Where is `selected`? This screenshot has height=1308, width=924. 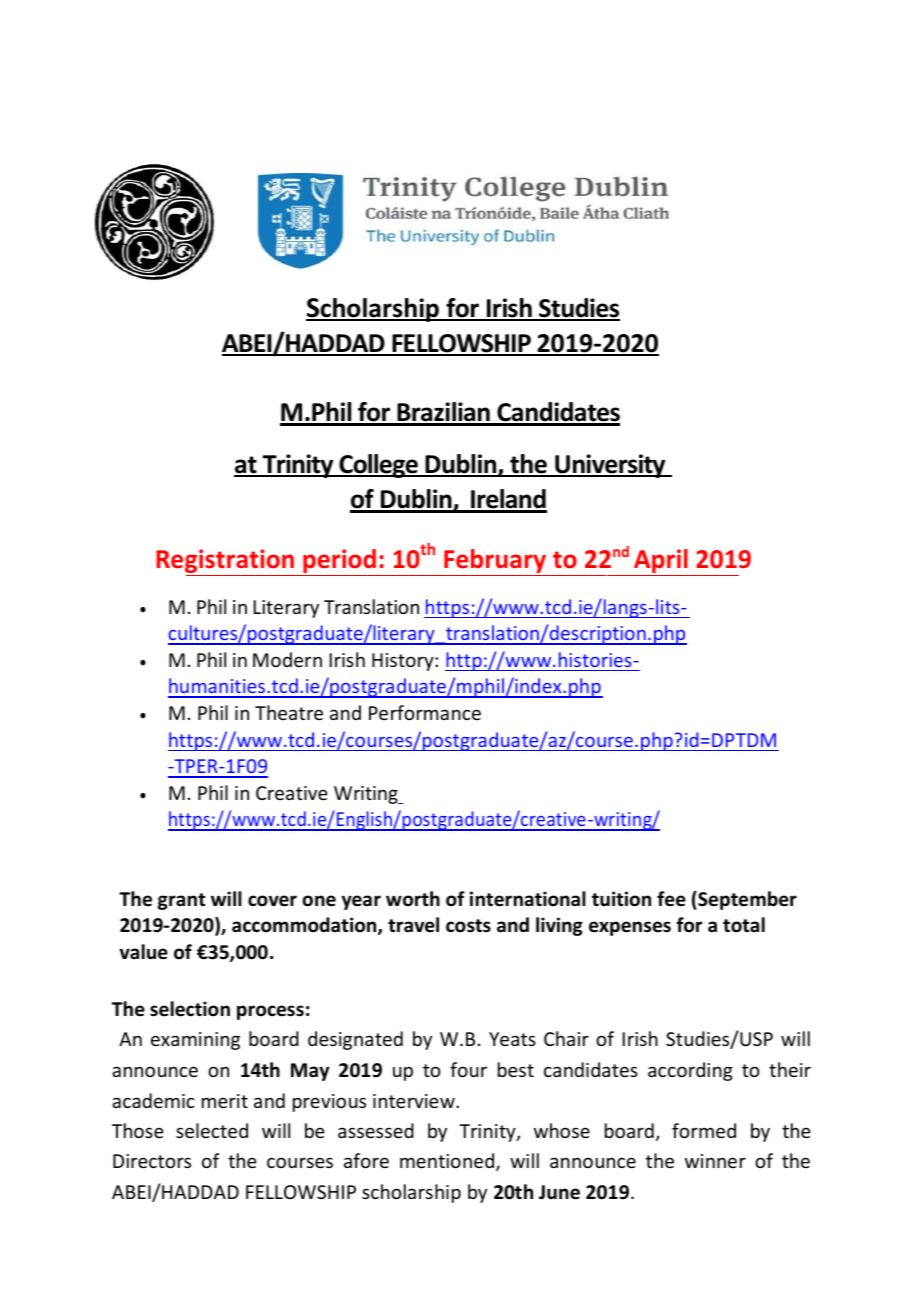
selected is located at coordinates (212, 1130).
